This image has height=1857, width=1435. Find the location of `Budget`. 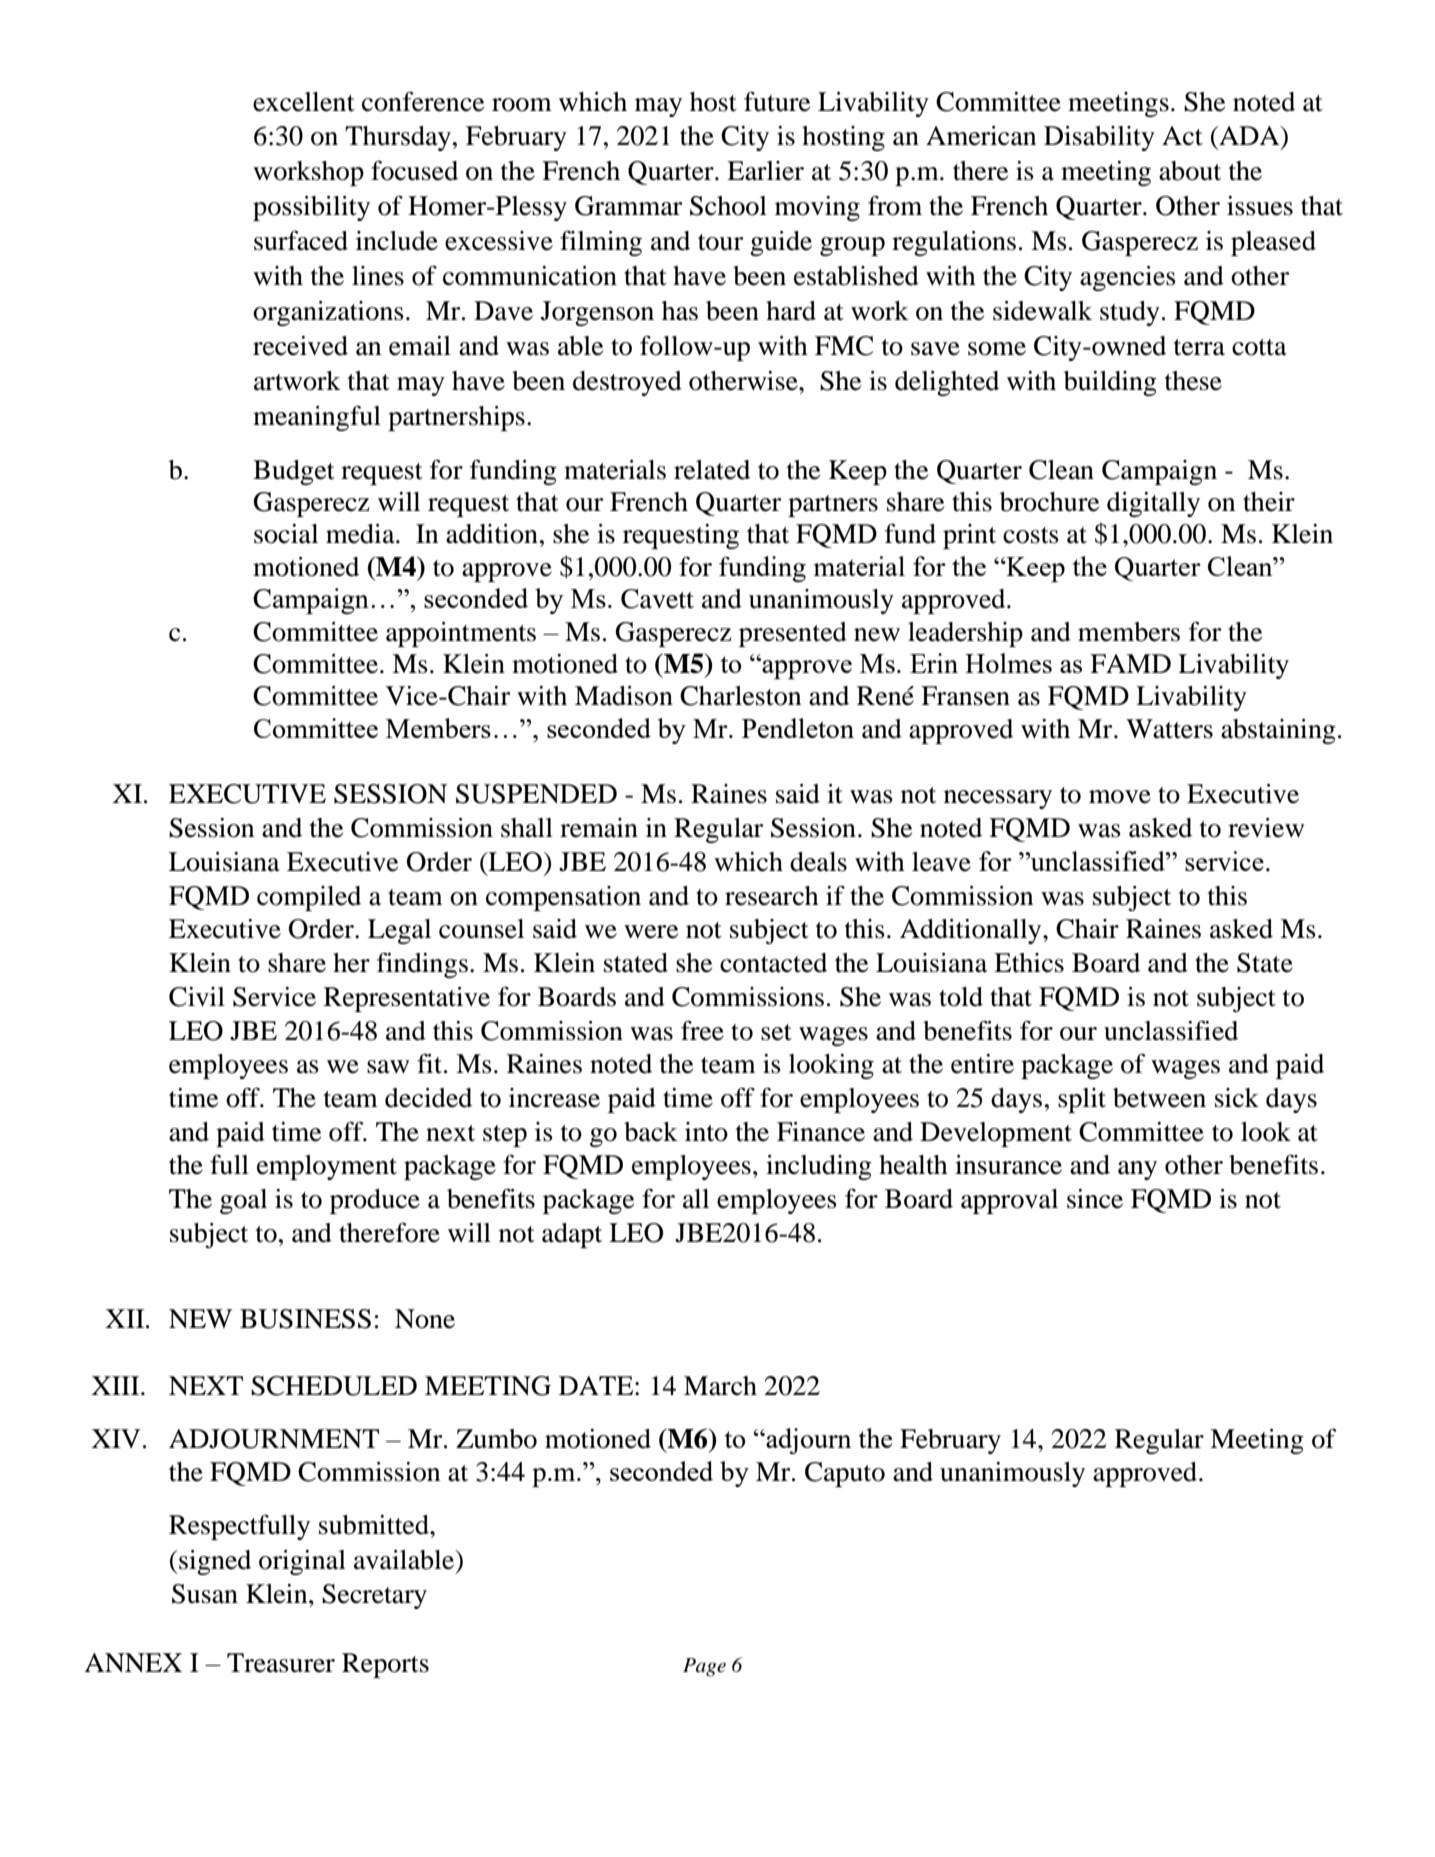

Budget is located at coordinates (294, 472).
